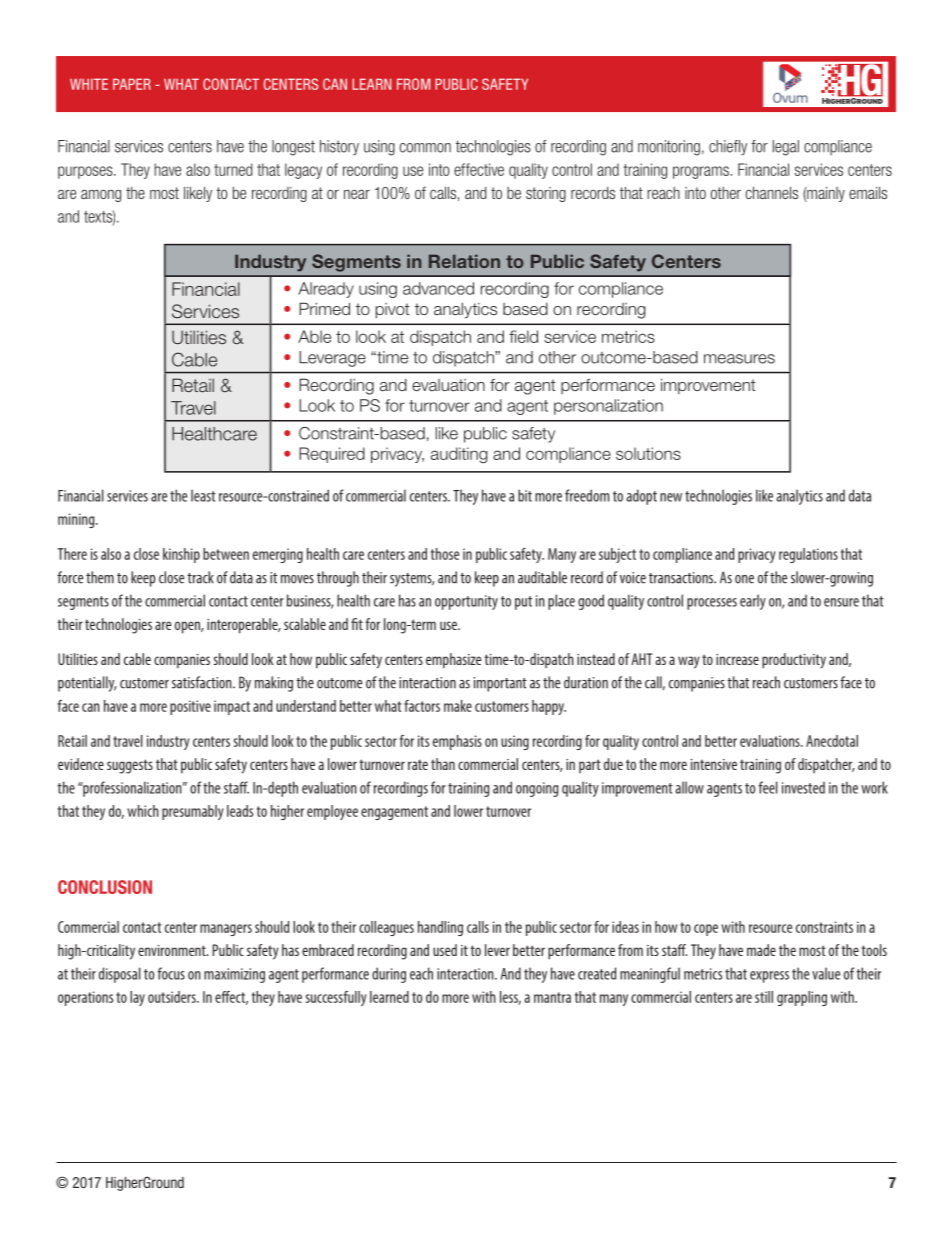  Describe the element at coordinates (445, 554) in the screenshot. I see `those` at that location.
